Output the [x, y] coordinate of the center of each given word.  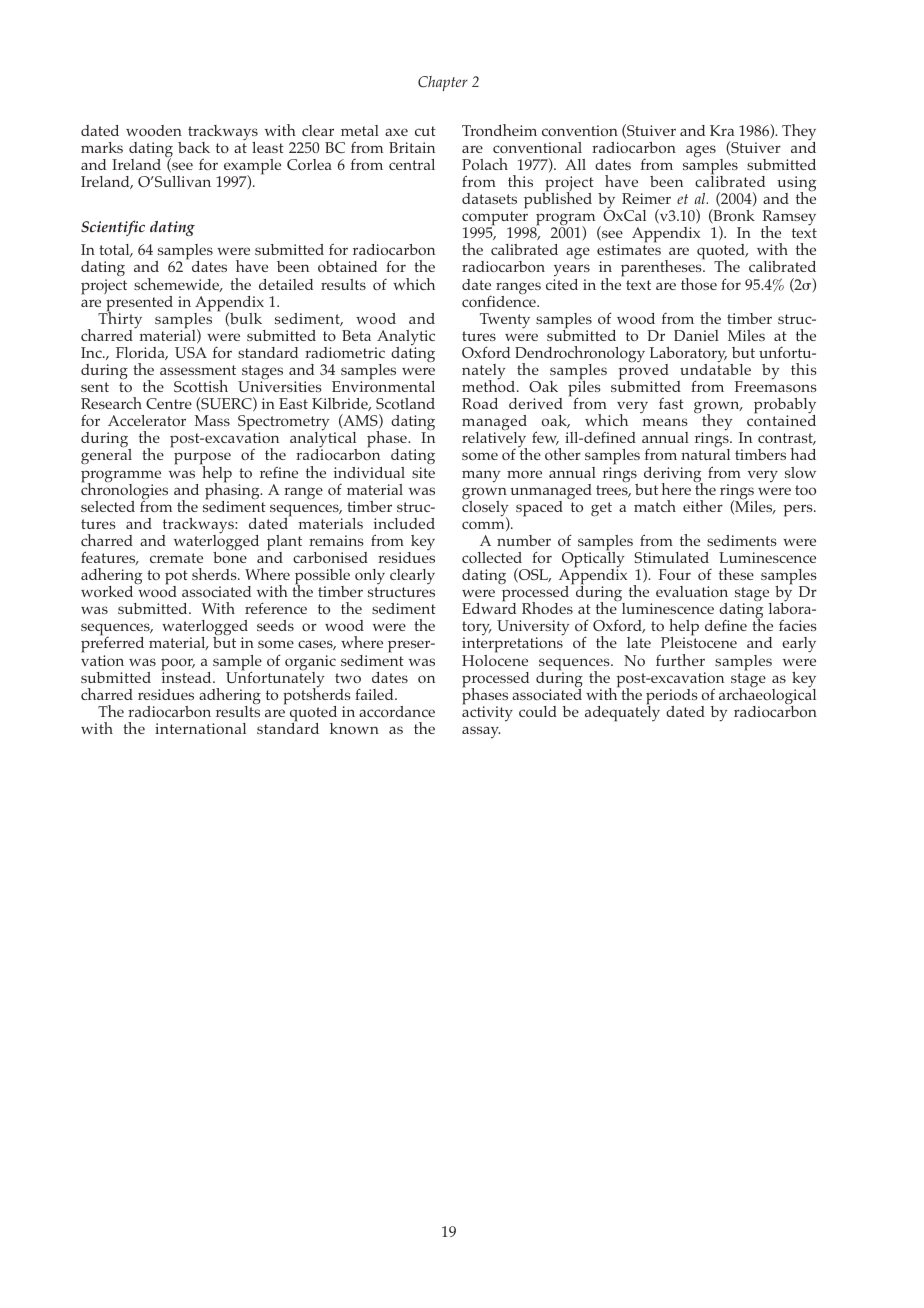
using [797, 185]
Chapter [443, 83]
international [200, 728]
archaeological [767, 696]
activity [487, 713]
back [194, 147]
